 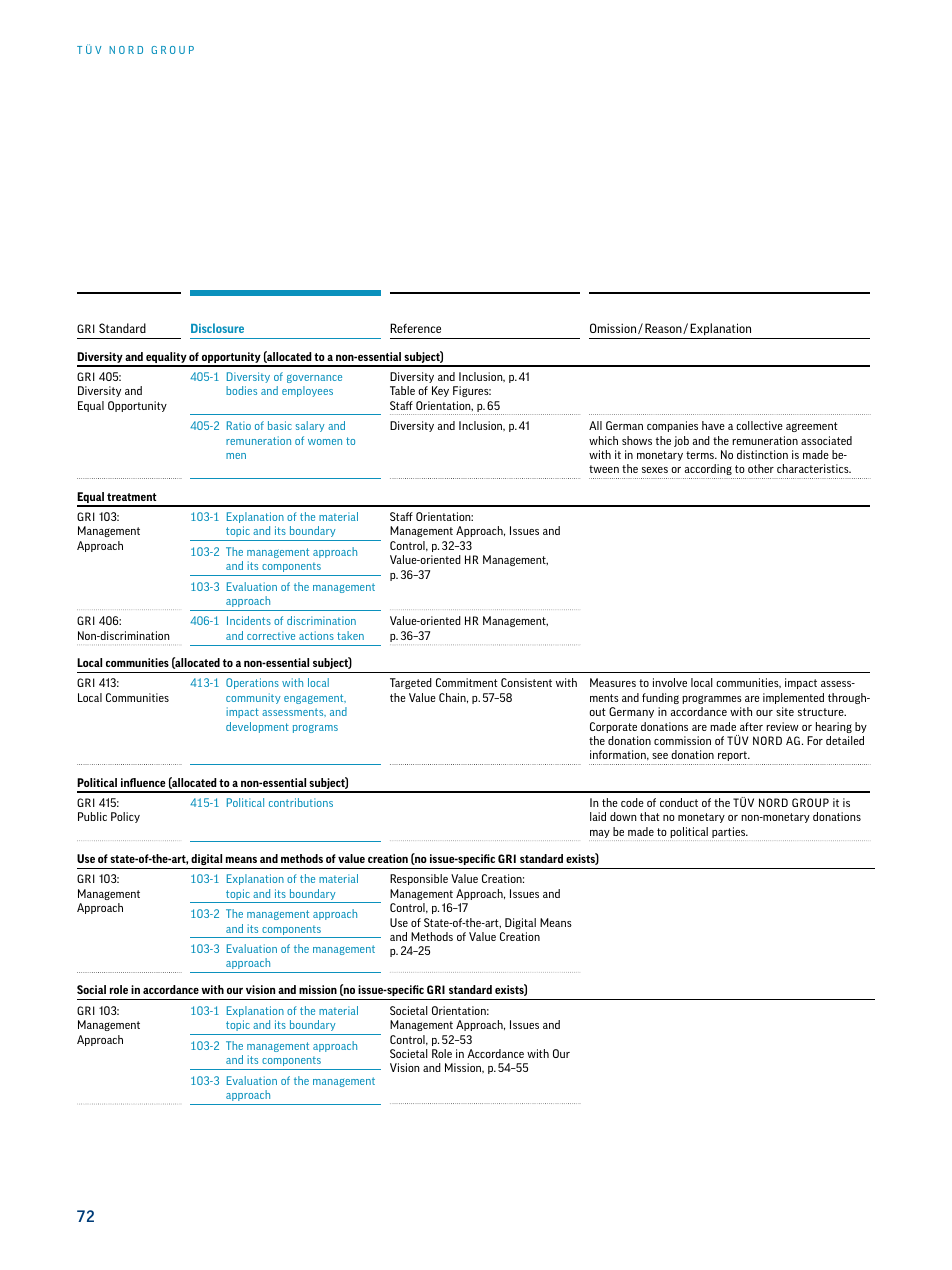 I want to click on Corporate, so click(x=613, y=727).
